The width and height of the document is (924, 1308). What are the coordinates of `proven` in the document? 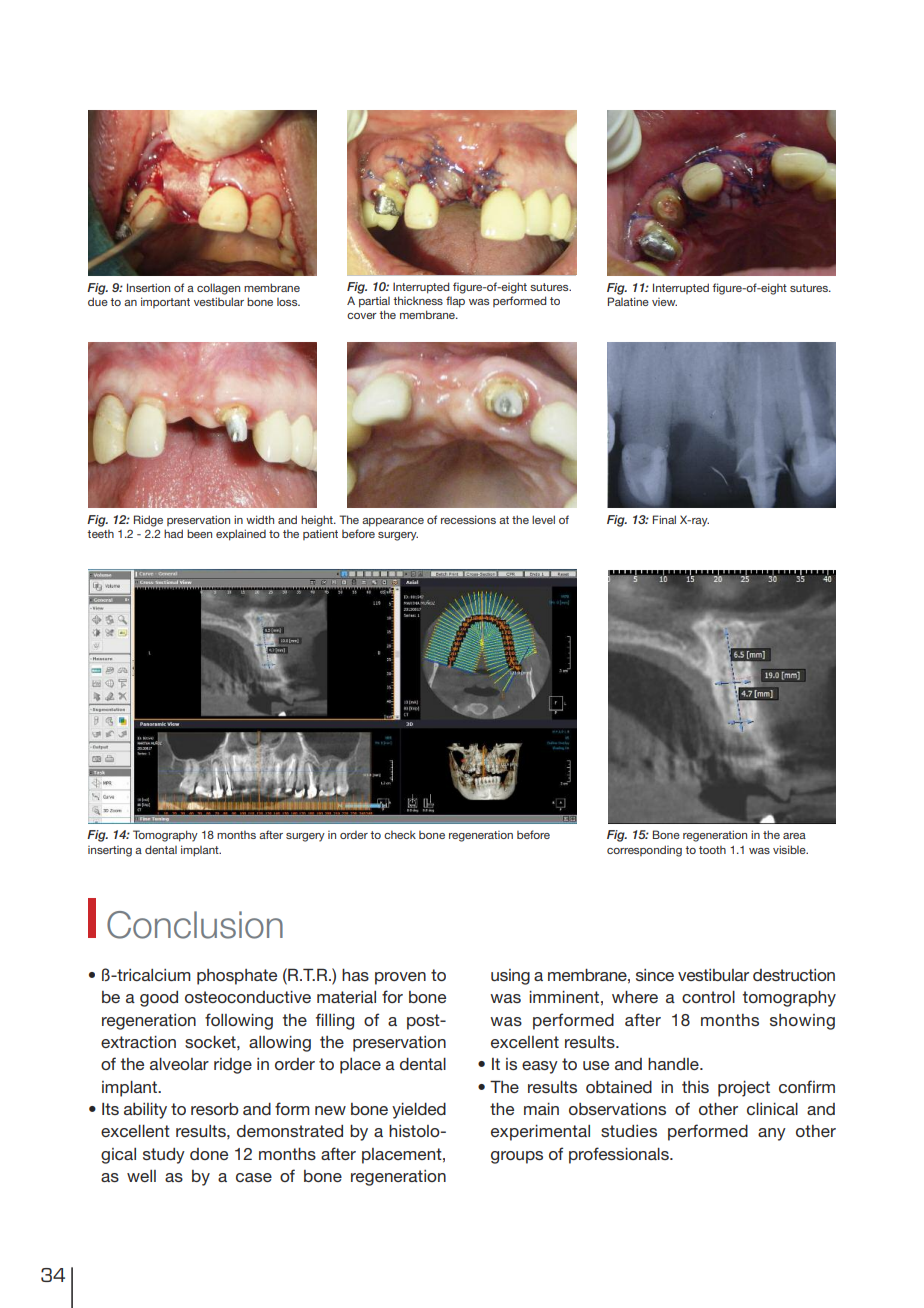 It's located at (400, 978).
